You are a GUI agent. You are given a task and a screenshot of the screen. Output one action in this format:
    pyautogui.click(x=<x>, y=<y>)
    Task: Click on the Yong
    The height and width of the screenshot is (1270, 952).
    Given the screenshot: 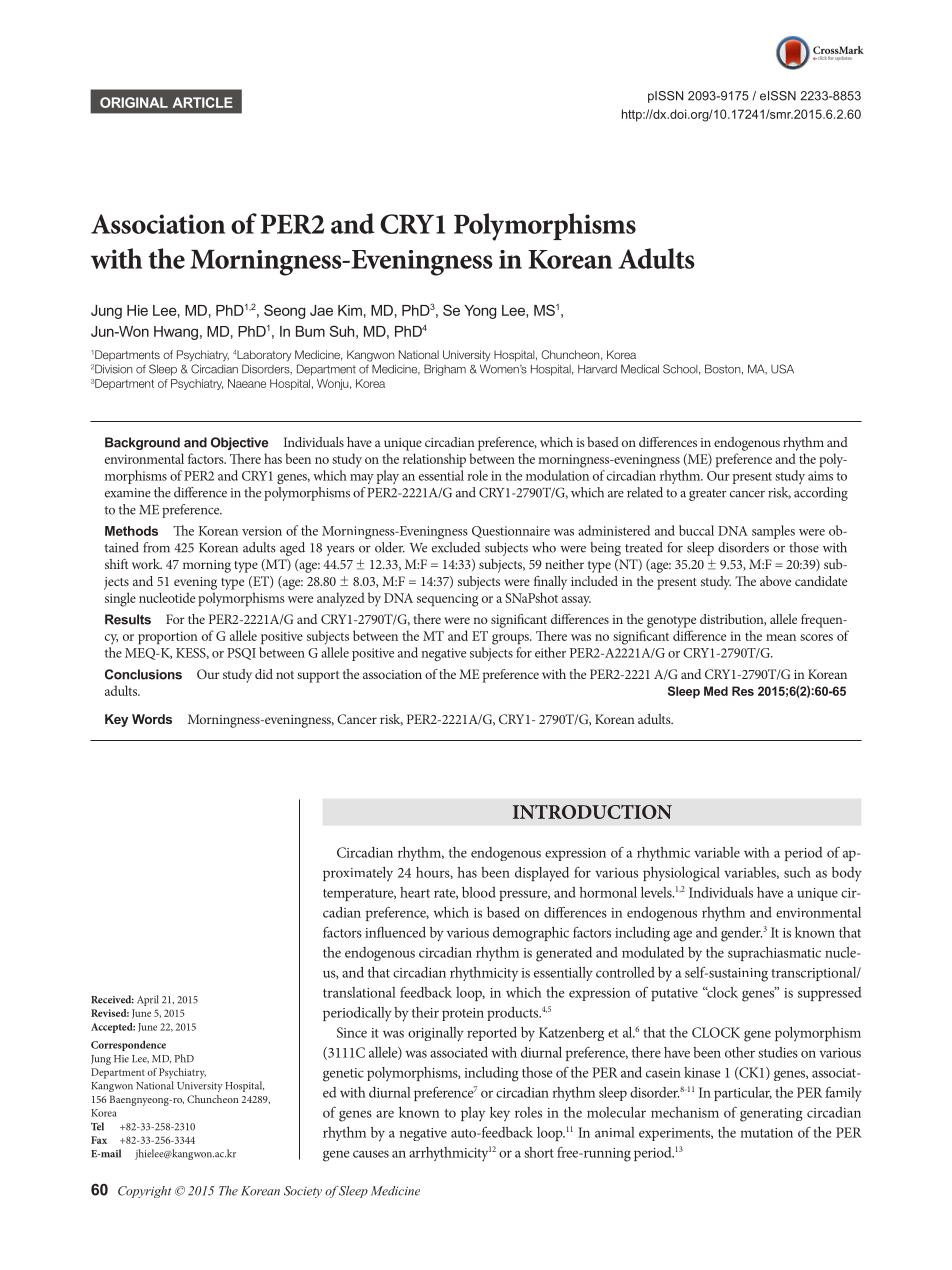 What is the action you would take?
    pyautogui.click(x=480, y=312)
